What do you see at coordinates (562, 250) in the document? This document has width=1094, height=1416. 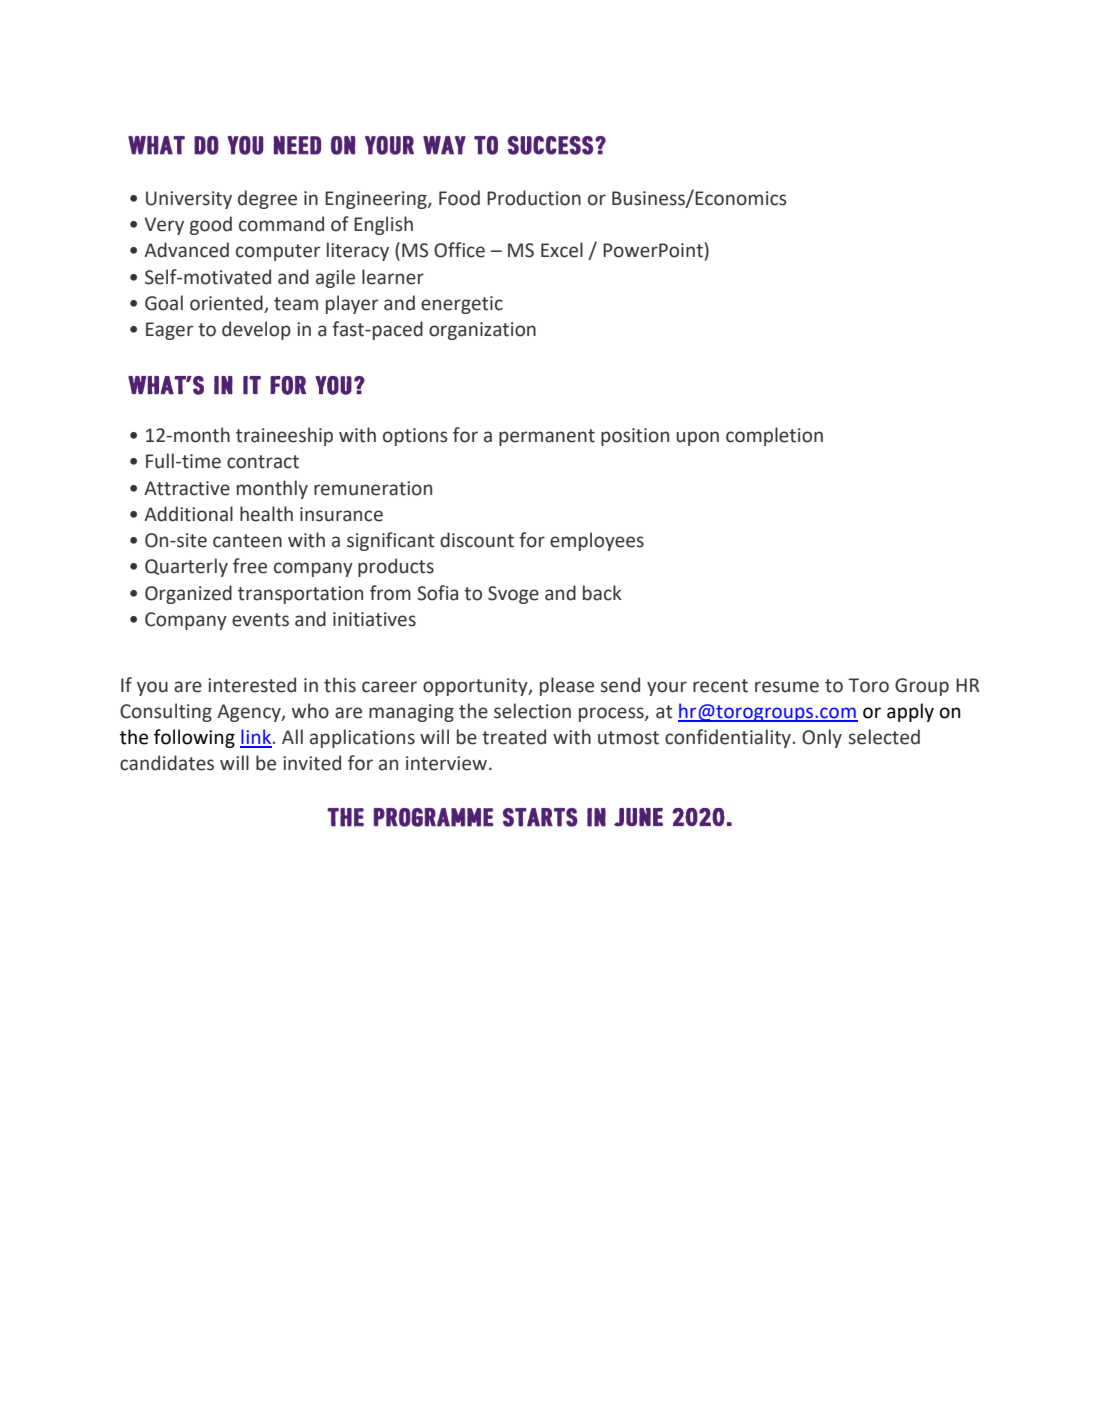 I see `Excel` at bounding box center [562, 250].
